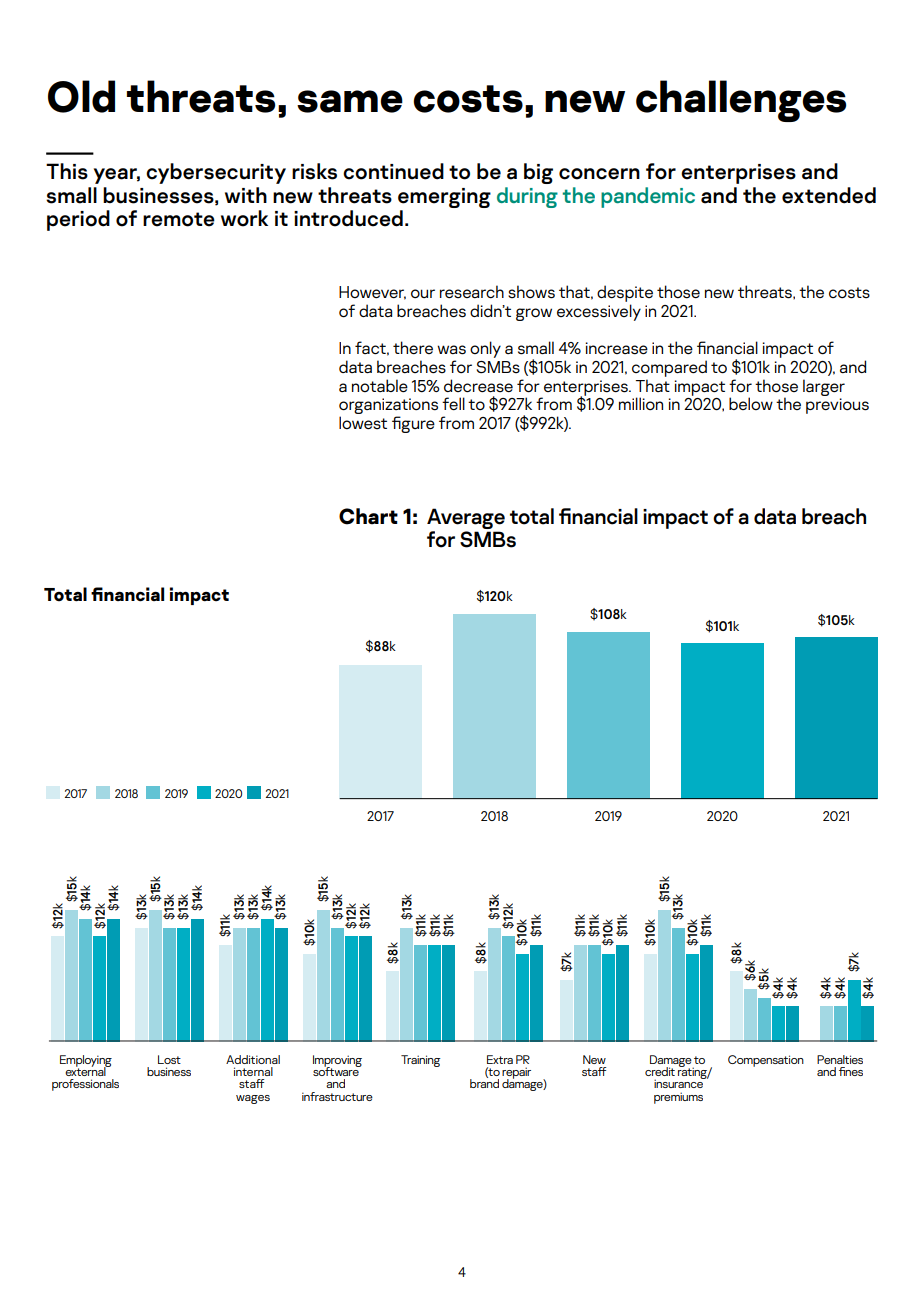  I want to click on Chart, so click(368, 516).
